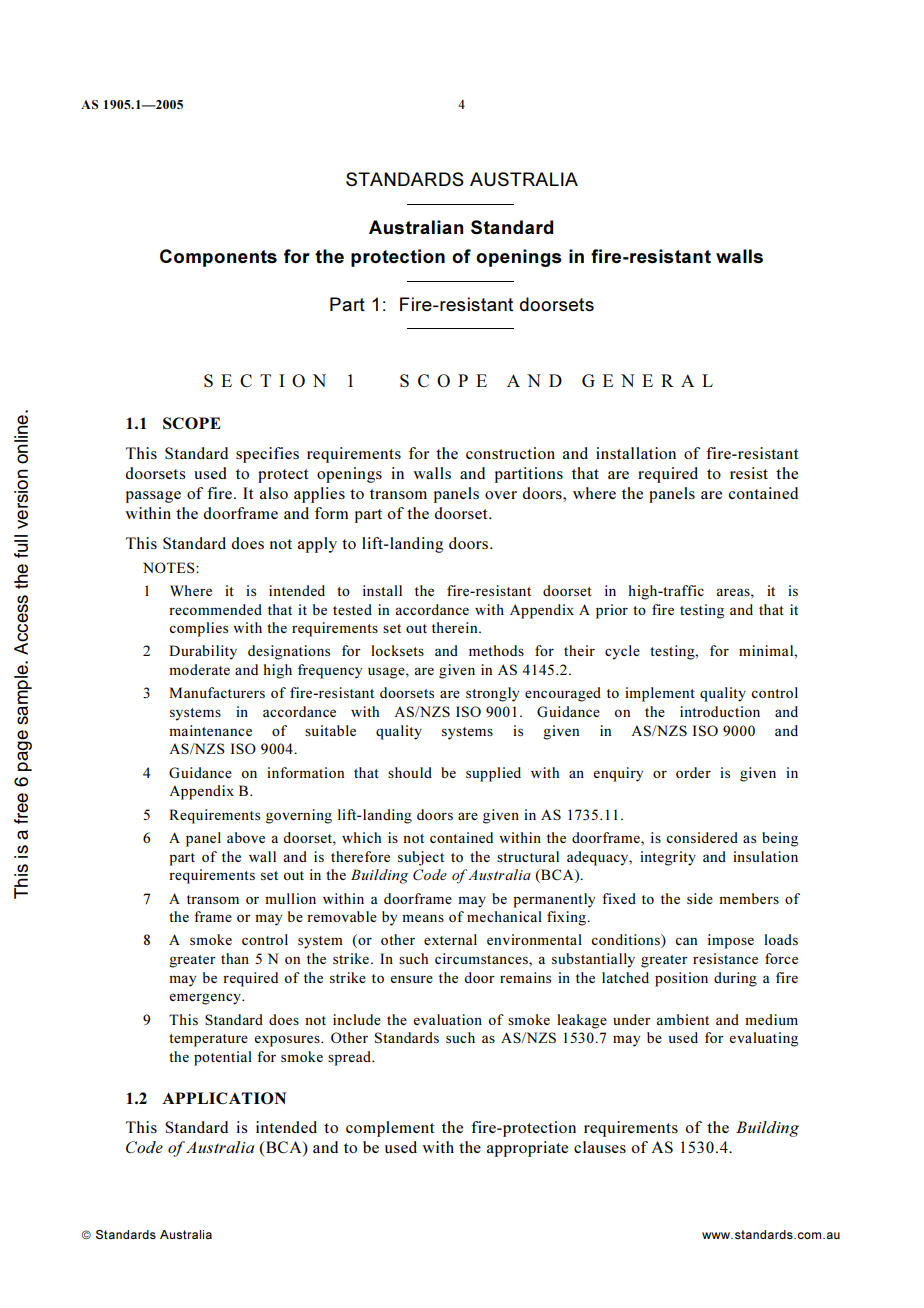 The width and height of the screenshot is (924, 1308). What do you see at coordinates (527, 1149) in the screenshot?
I see `appropriate` at bounding box center [527, 1149].
